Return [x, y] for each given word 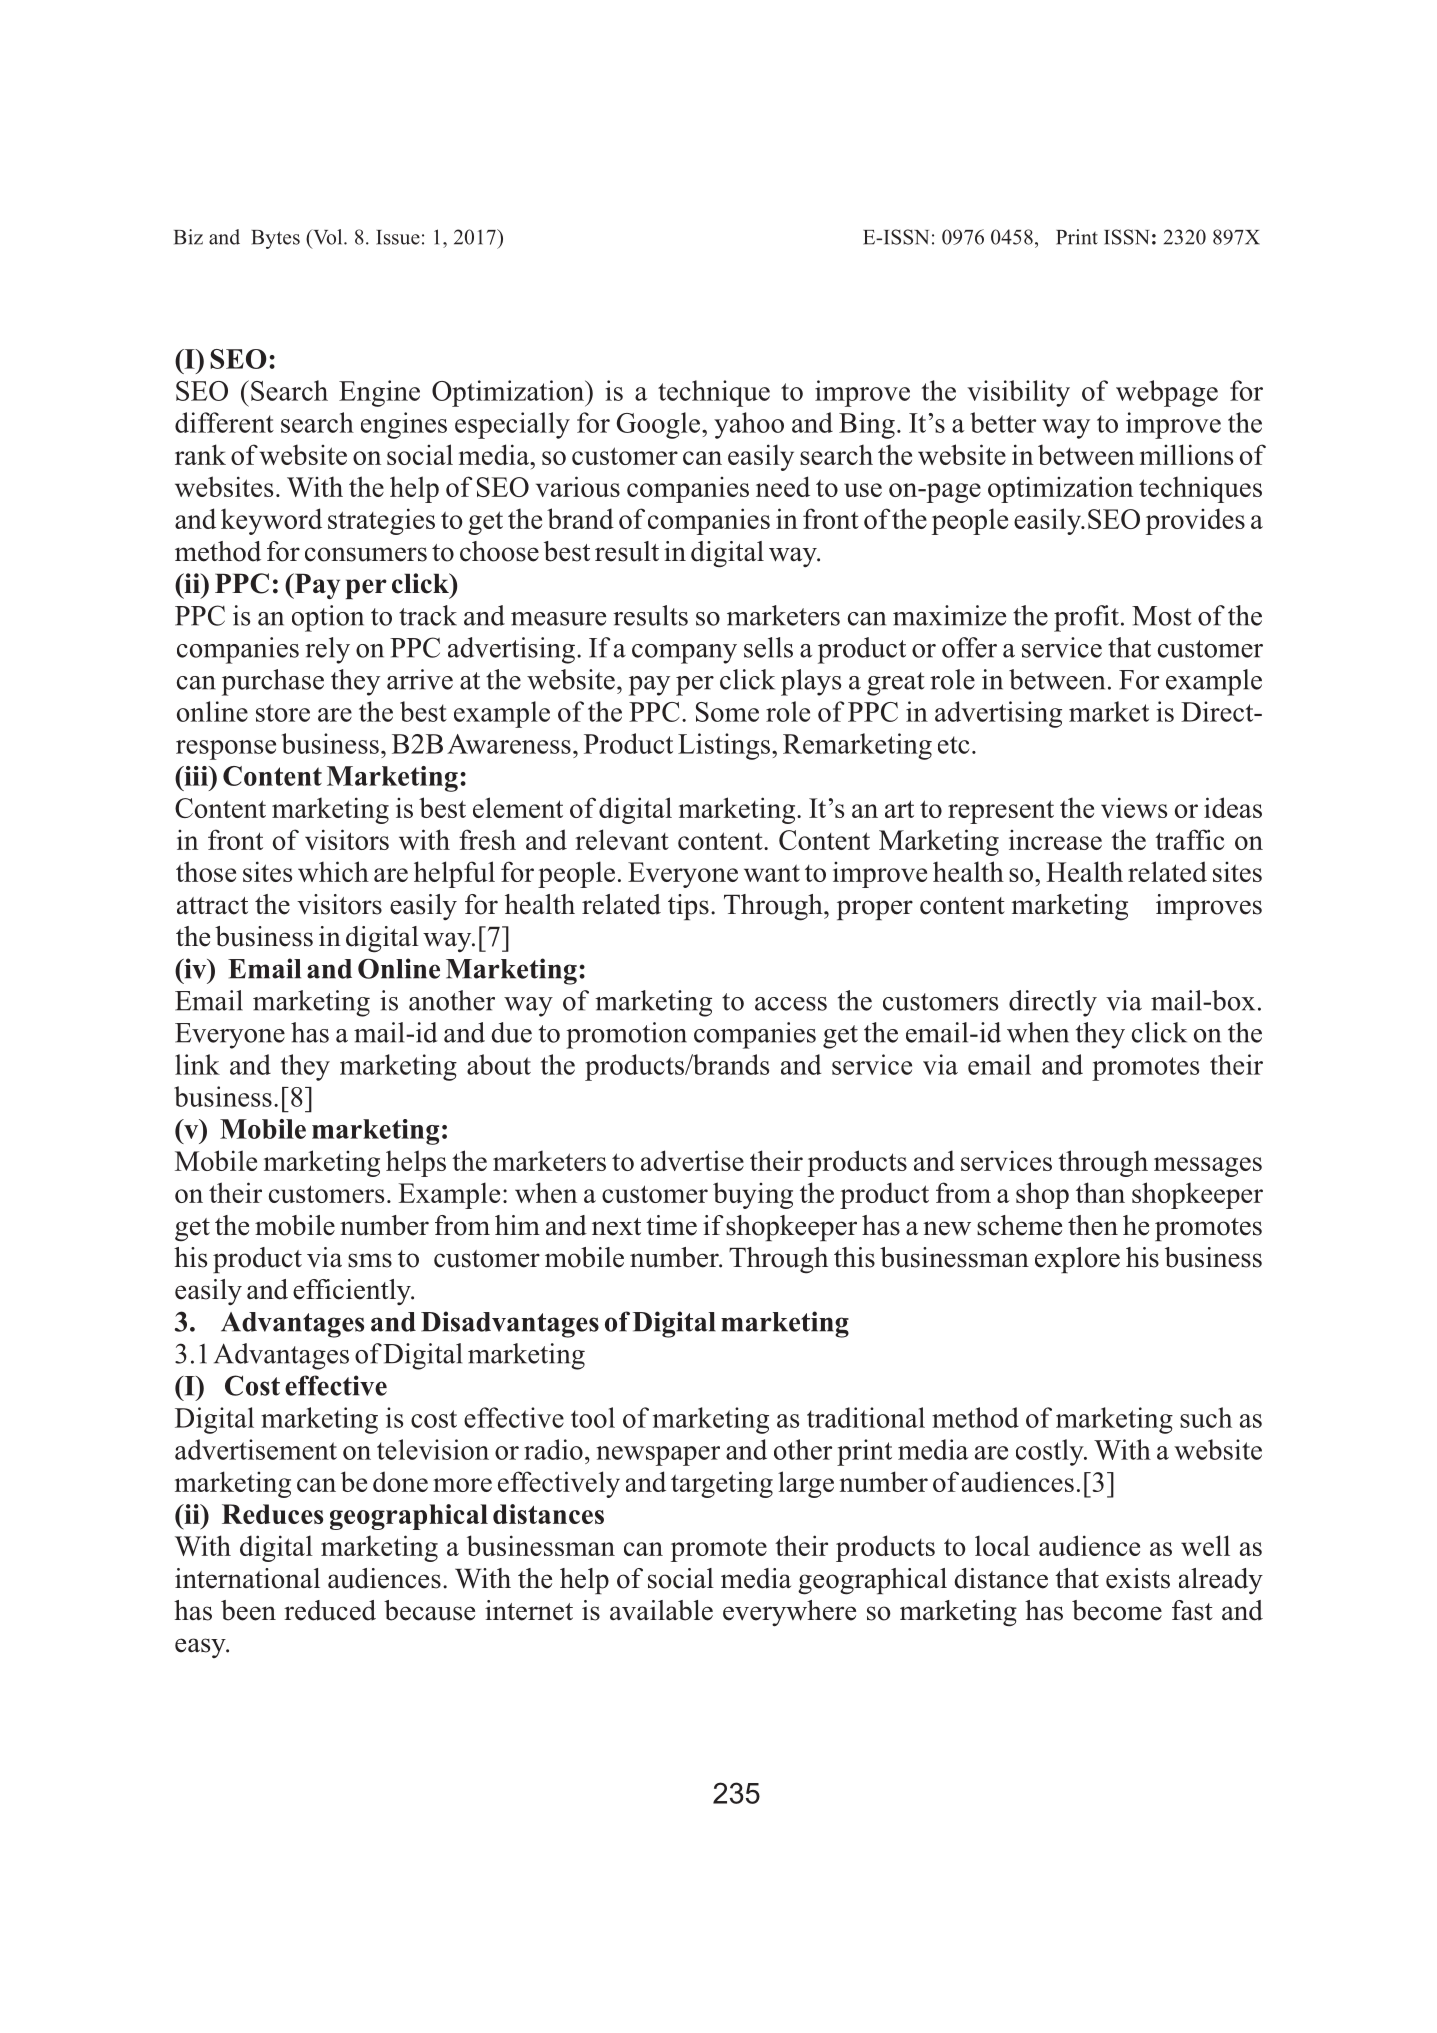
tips [688, 907]
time [671, 1225]
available [661, 1610]
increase [1055, 840]
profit [1086, 618]
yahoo [749, 425]
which [333, 871]
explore [1077, 1260]
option [328, 618]
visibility [1018, 393]
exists [1138, 1578]
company [684, 654]
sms [370, 1260]
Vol [328, 237]
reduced [330, 1610]
